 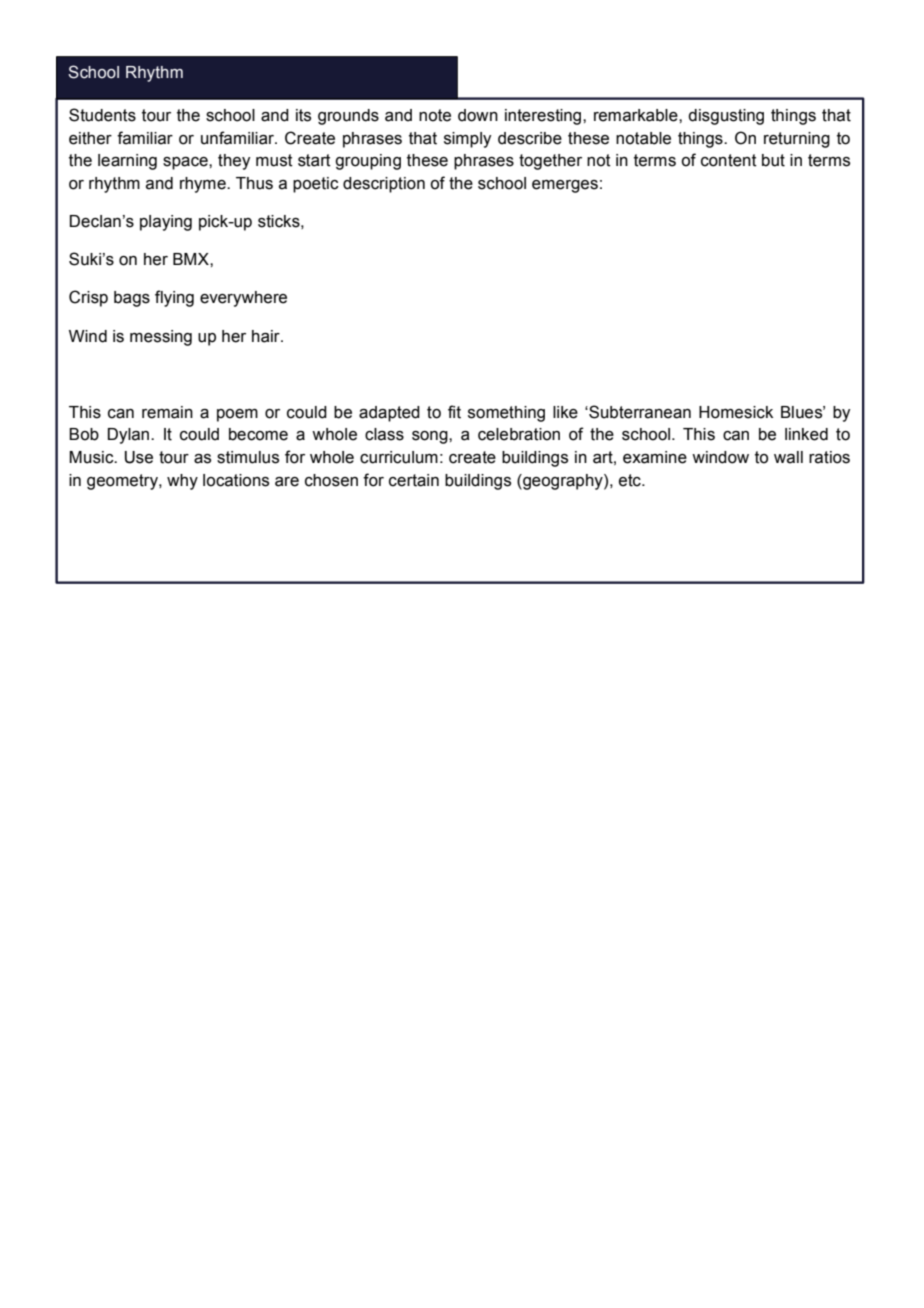 What do you see at coordinates (182, 482) in the screenshot?
I see `why` at bounding box center [182, 482].
